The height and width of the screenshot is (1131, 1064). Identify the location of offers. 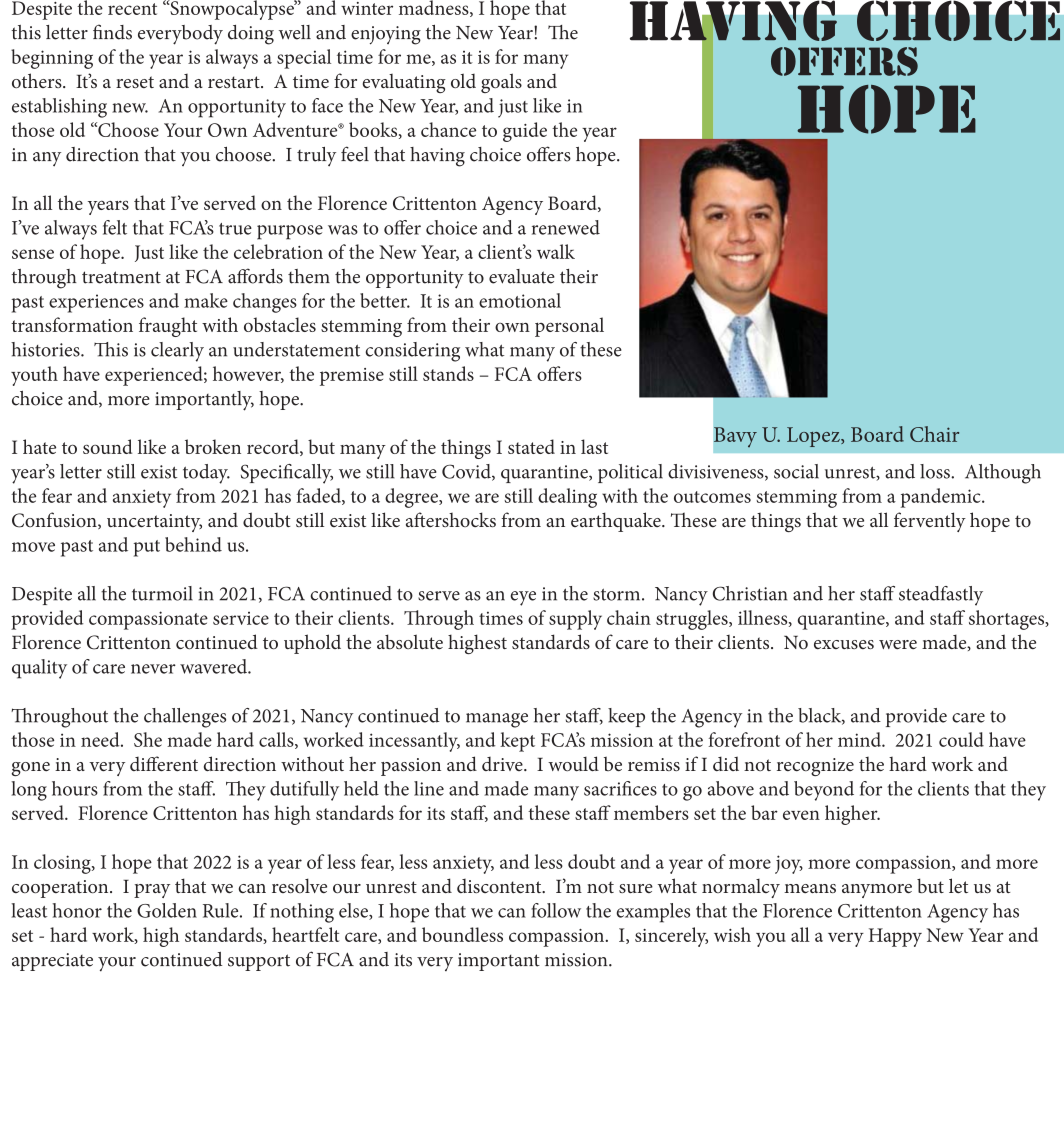
(844, 61).
